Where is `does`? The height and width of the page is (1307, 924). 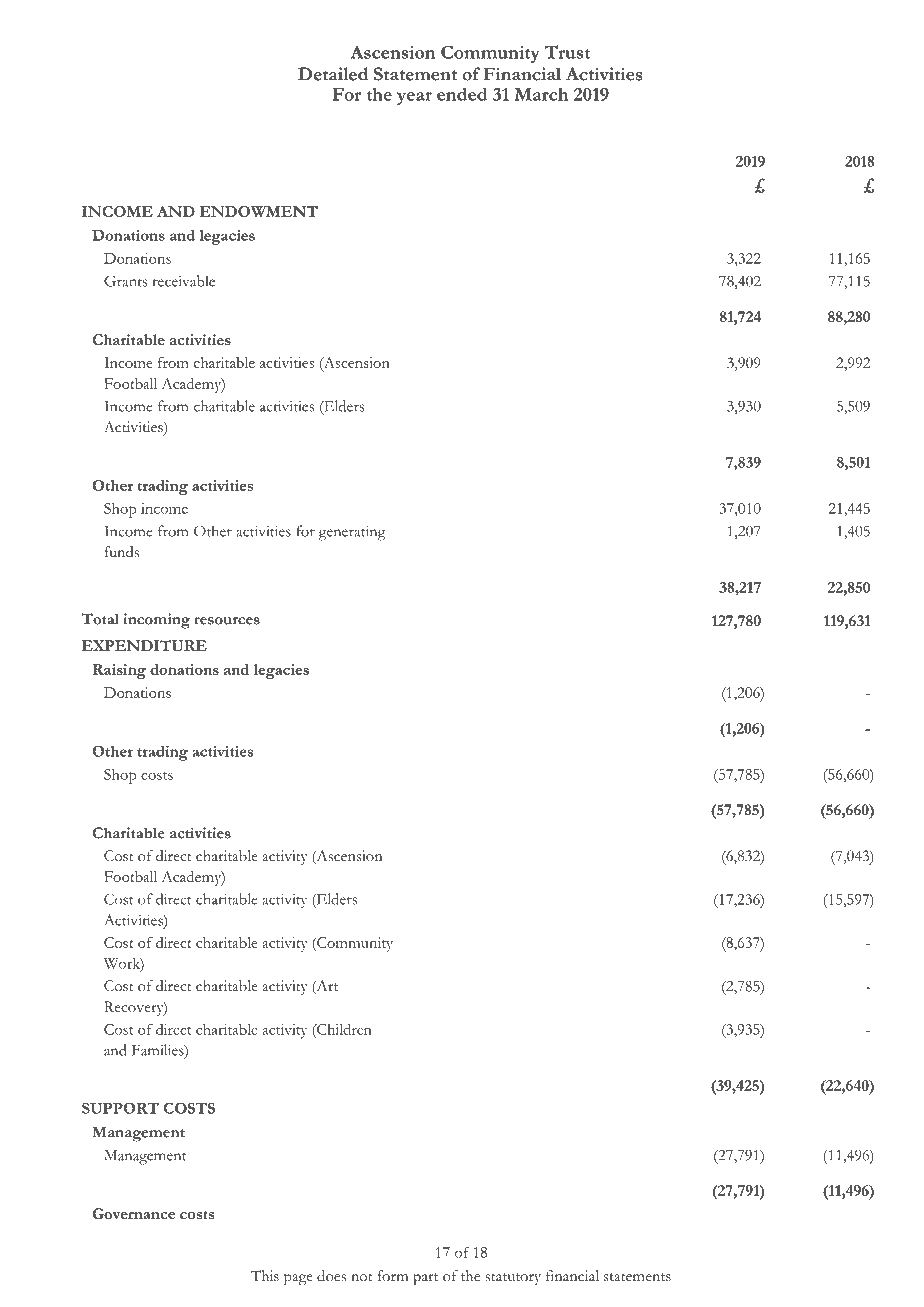 does is located at coordinates (331, 1276).
